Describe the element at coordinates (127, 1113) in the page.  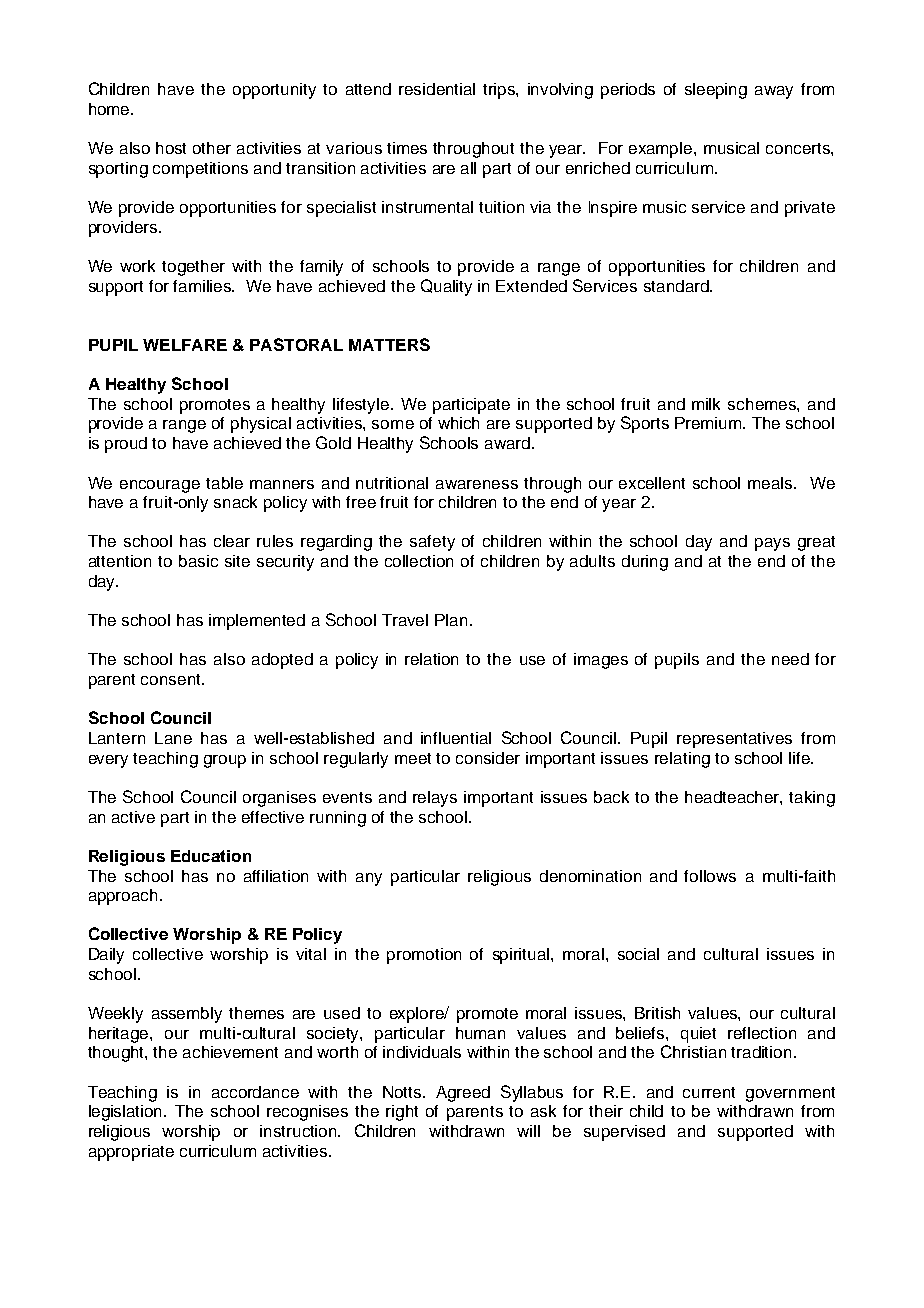
I see `legislation` at that location.
